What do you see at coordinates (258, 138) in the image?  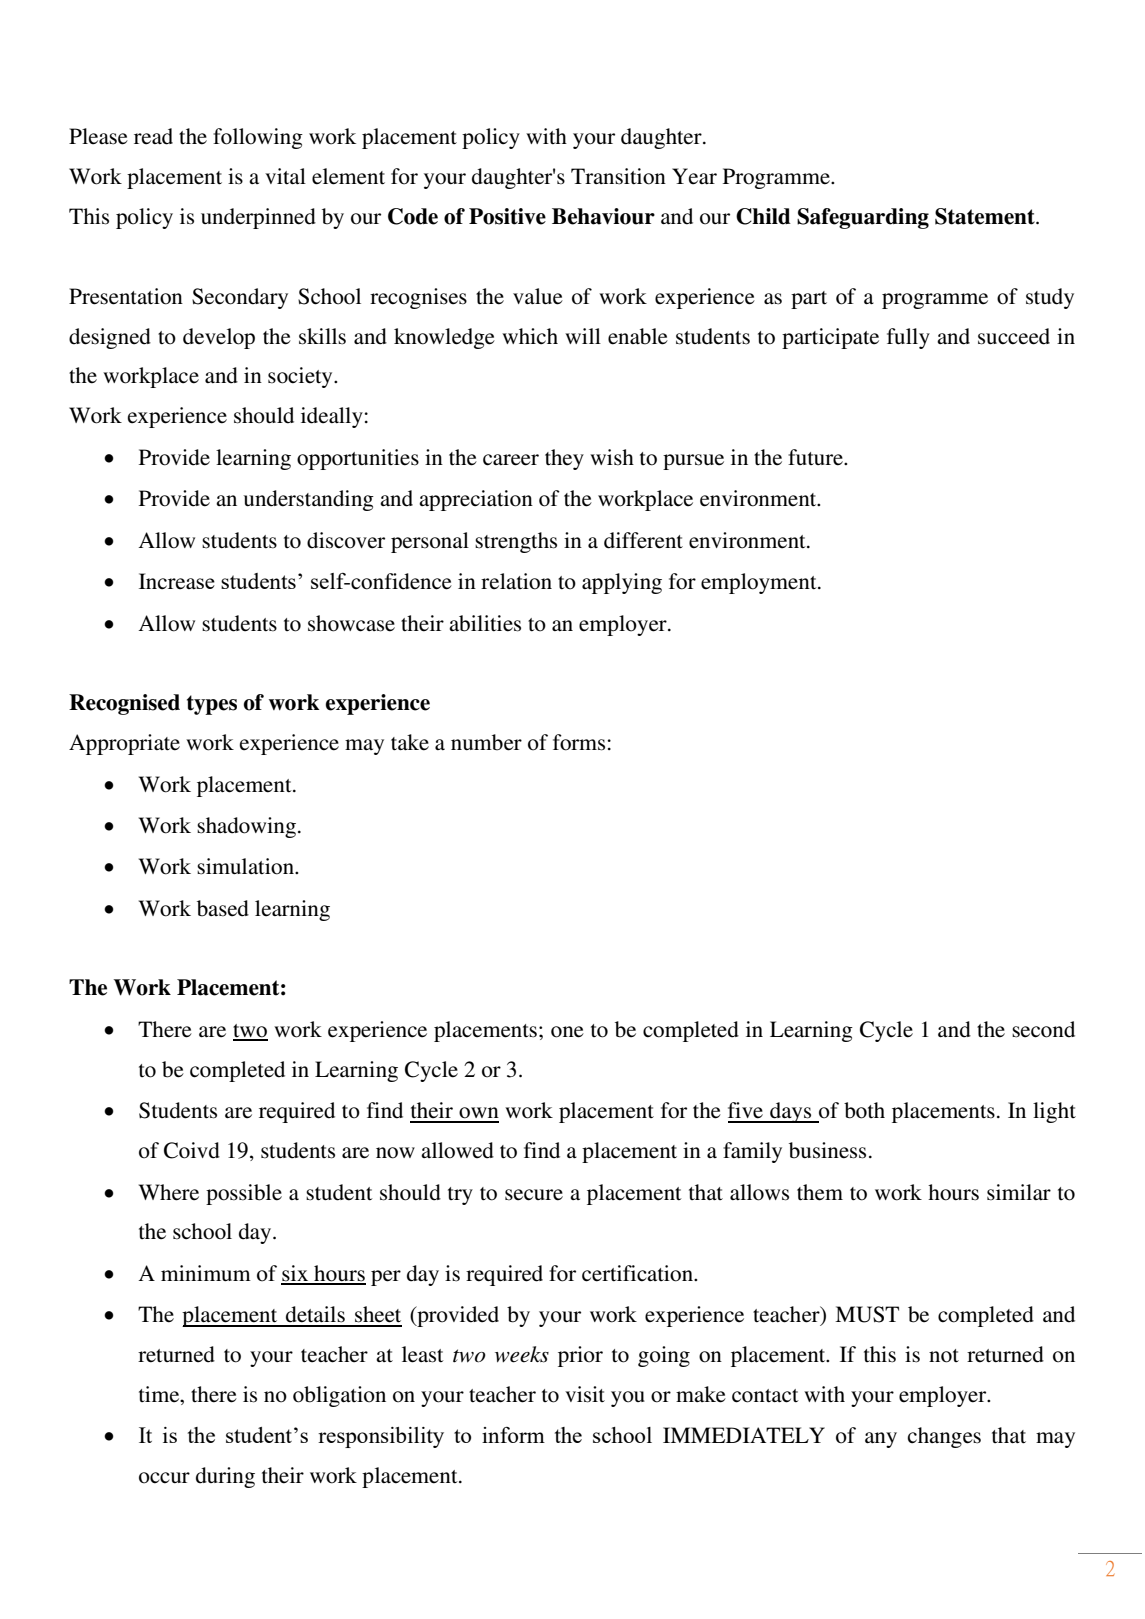 I see `following` at bounding box center [258, 138].
